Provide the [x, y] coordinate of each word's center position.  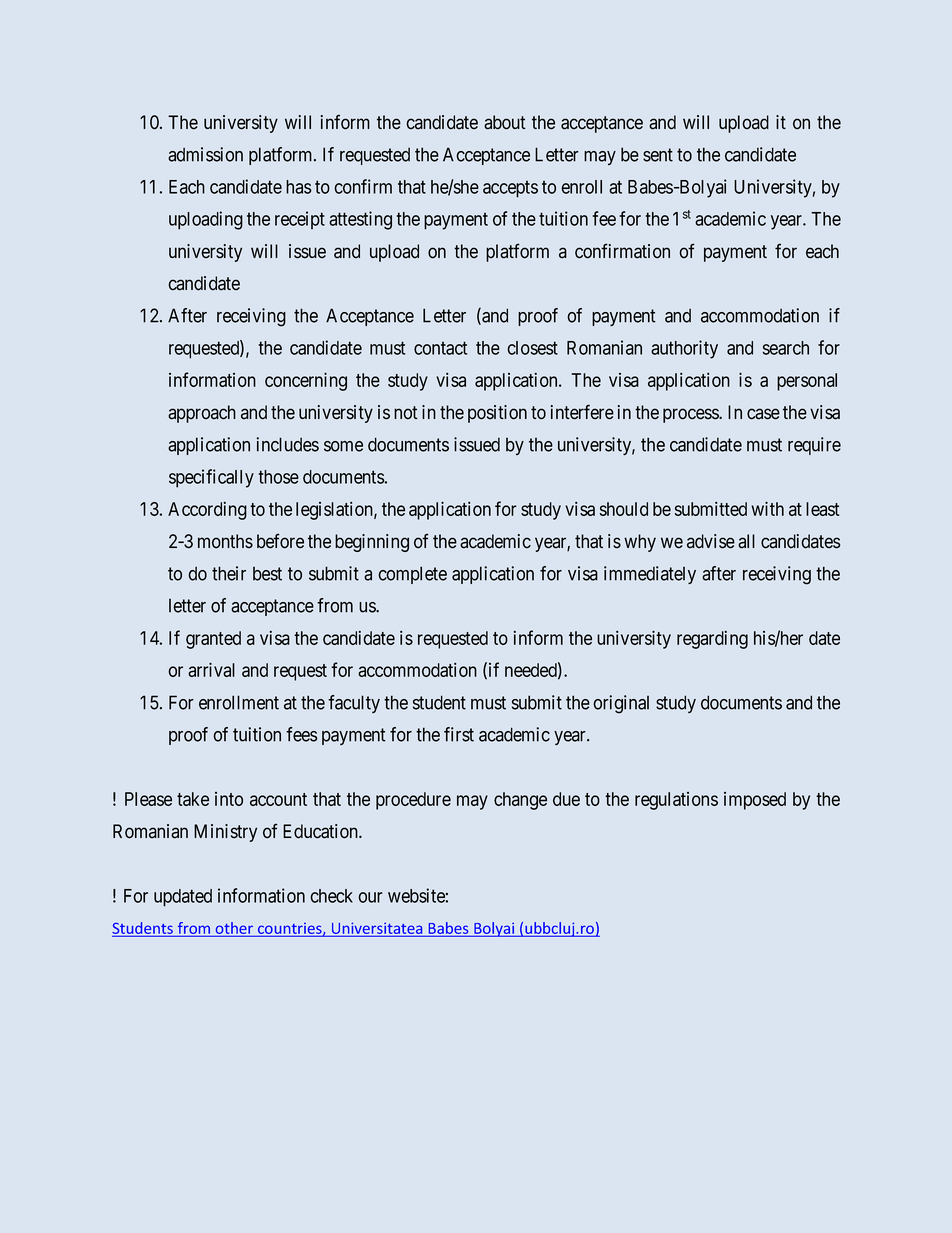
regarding [712, 640]
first [459, 734]
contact [440, 348]
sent [658, 155]
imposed [755, 801]
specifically [211, 478]
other [234, 928]
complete [412, 575]
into [229, 799]
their [229, 573]
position [497, 414]
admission [205, 154]
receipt [300, 220]
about [505, 122]
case [763, 414]
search [786, 348]
